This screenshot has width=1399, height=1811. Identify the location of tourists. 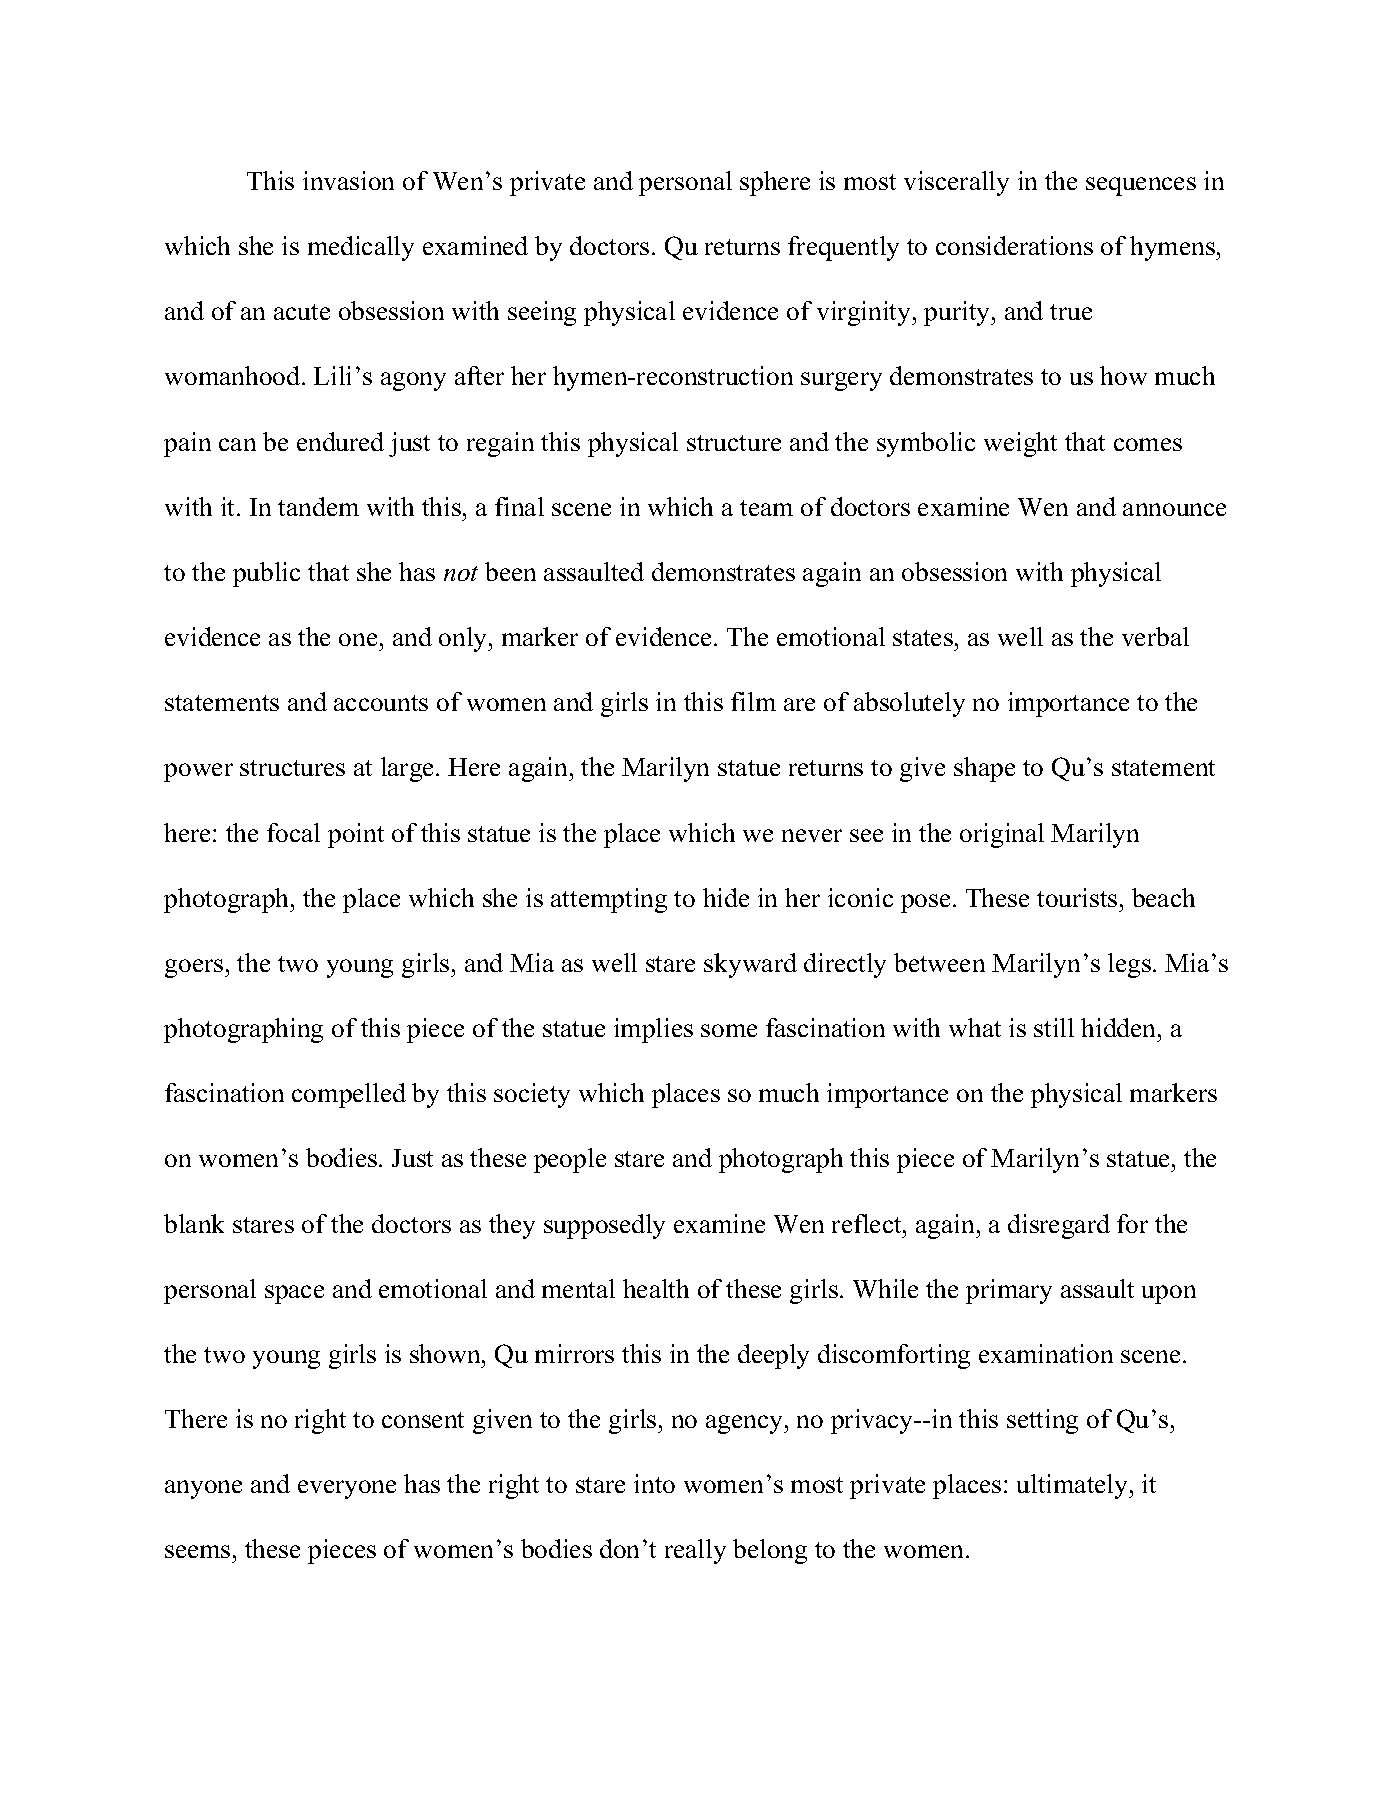
(1077, 897).
